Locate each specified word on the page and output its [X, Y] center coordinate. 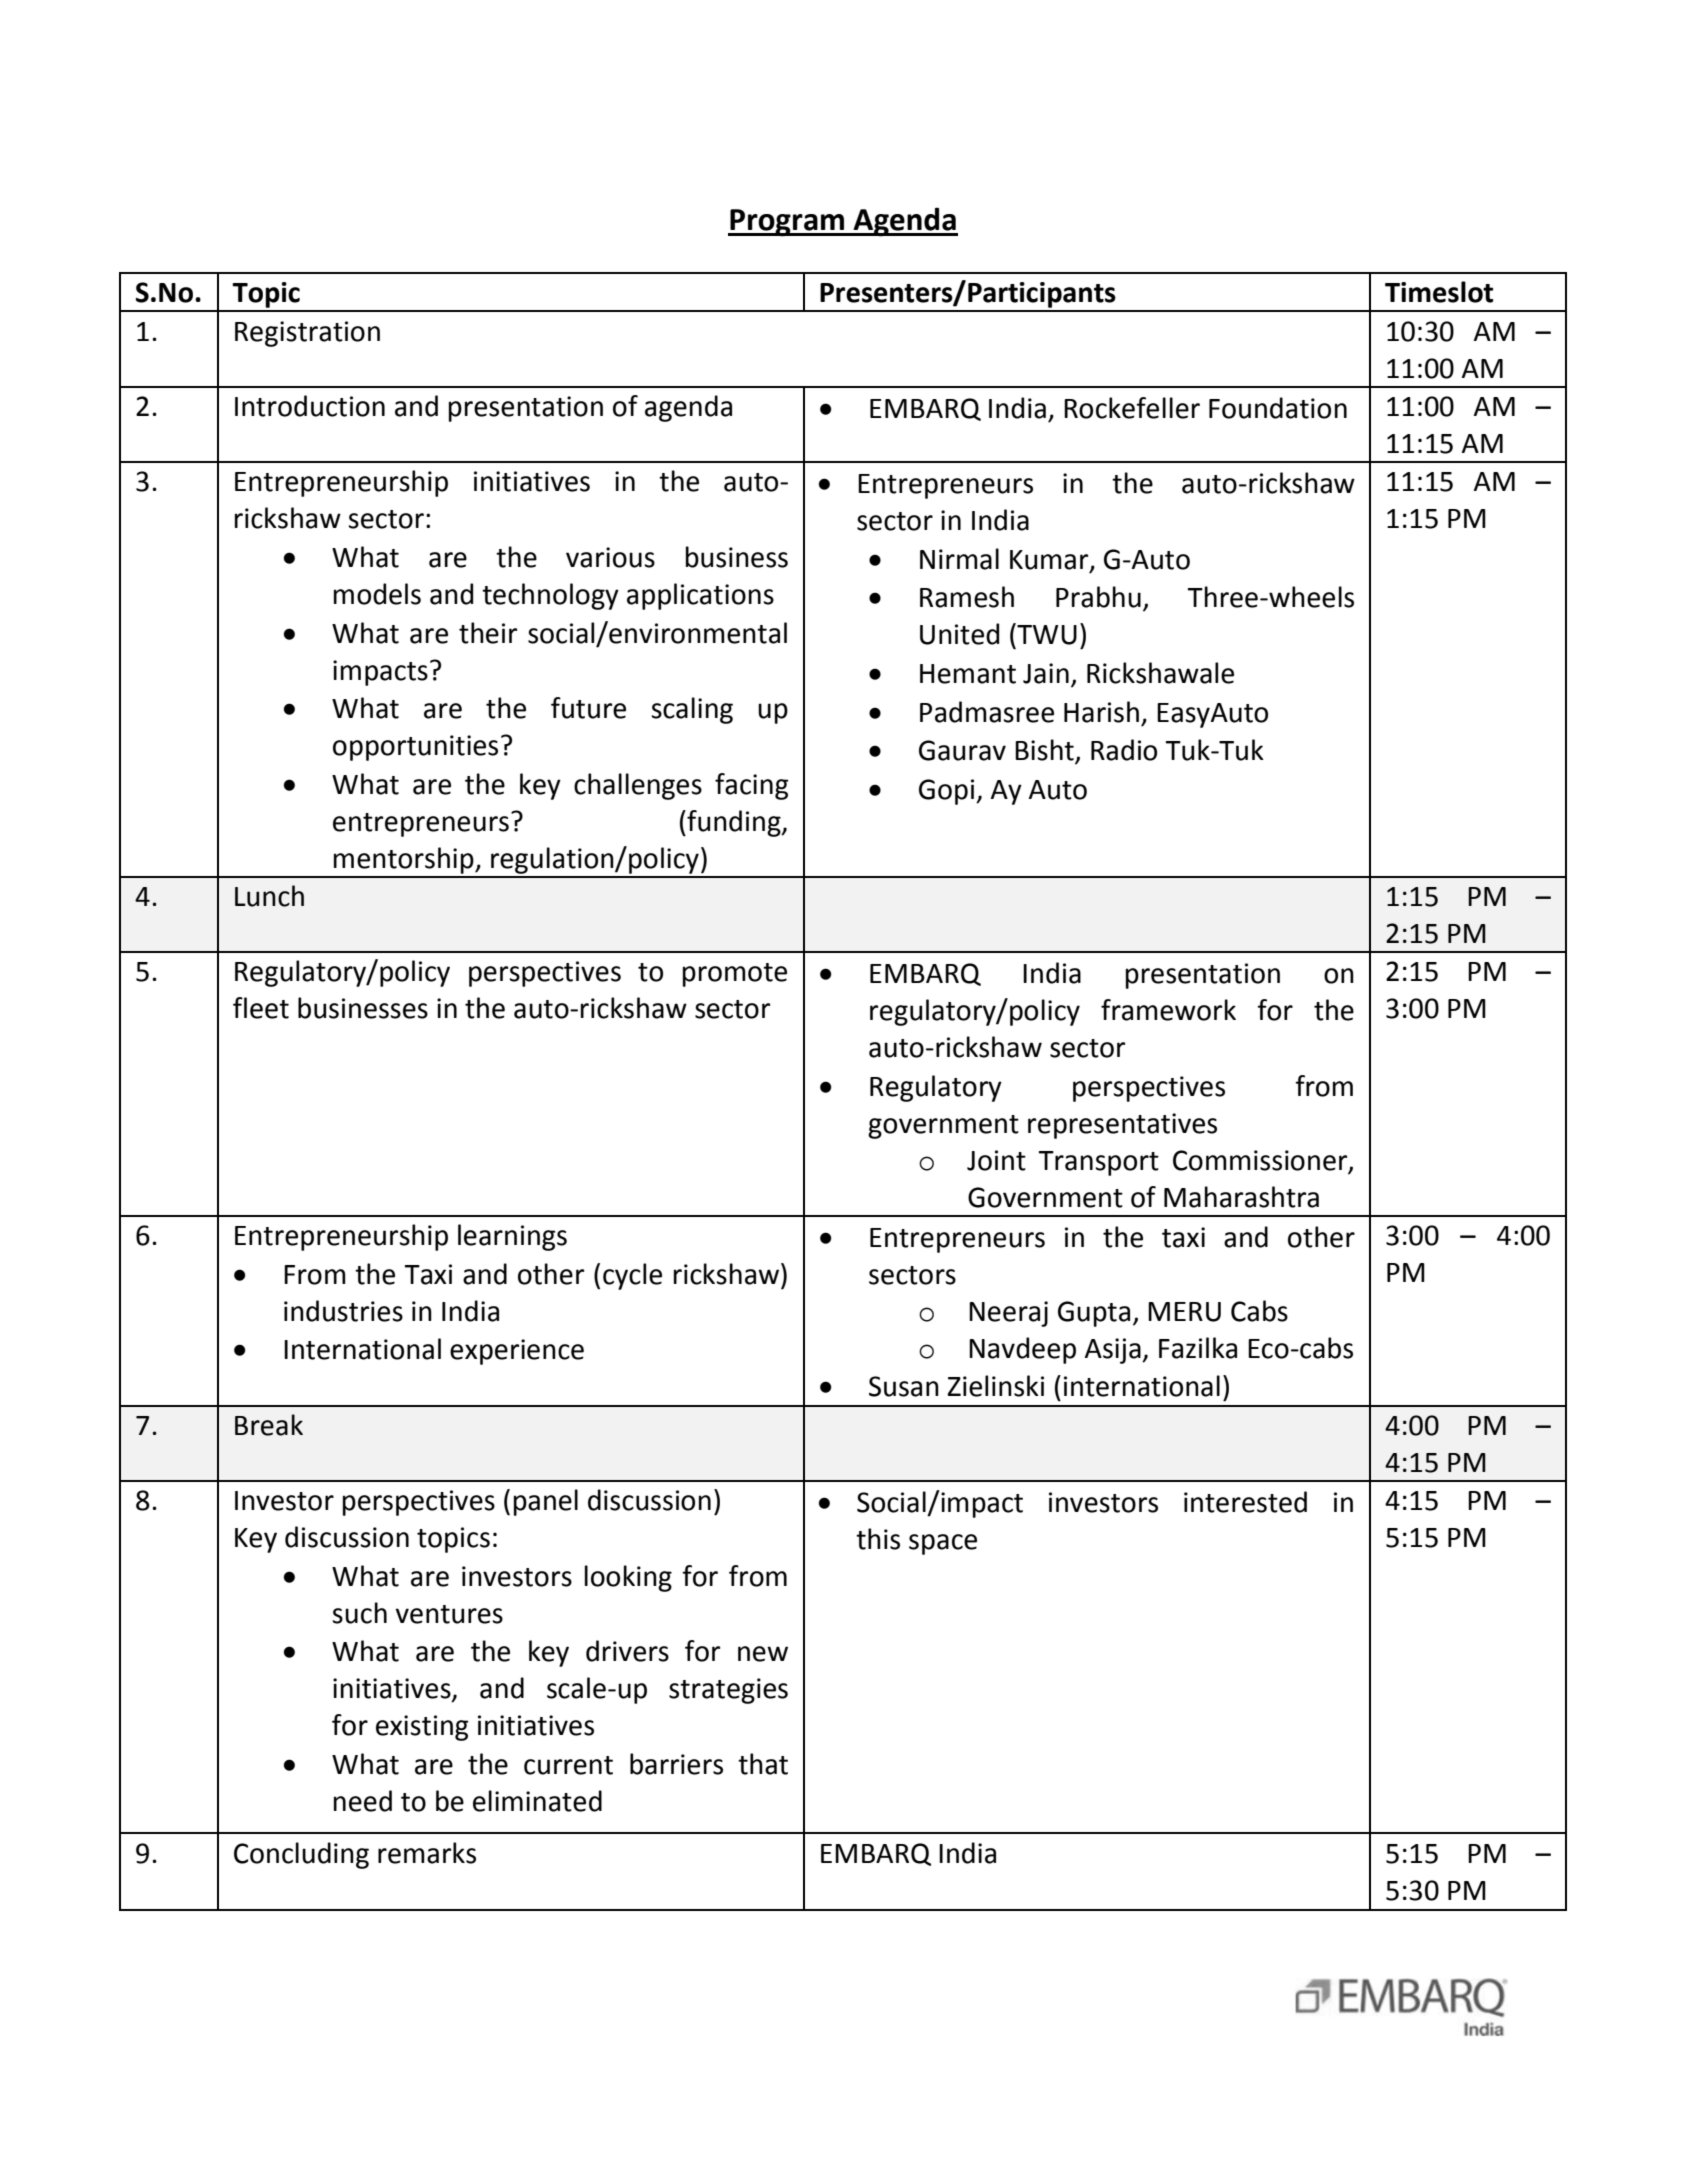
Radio [1124, 750]
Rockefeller [1132, 408]
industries [343, 1311]
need [363, 1801]
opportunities [415, 748]
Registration [307, 334]
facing [751, 786]
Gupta [1094, 1314]
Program [787, 223]
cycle [632, 1276]
